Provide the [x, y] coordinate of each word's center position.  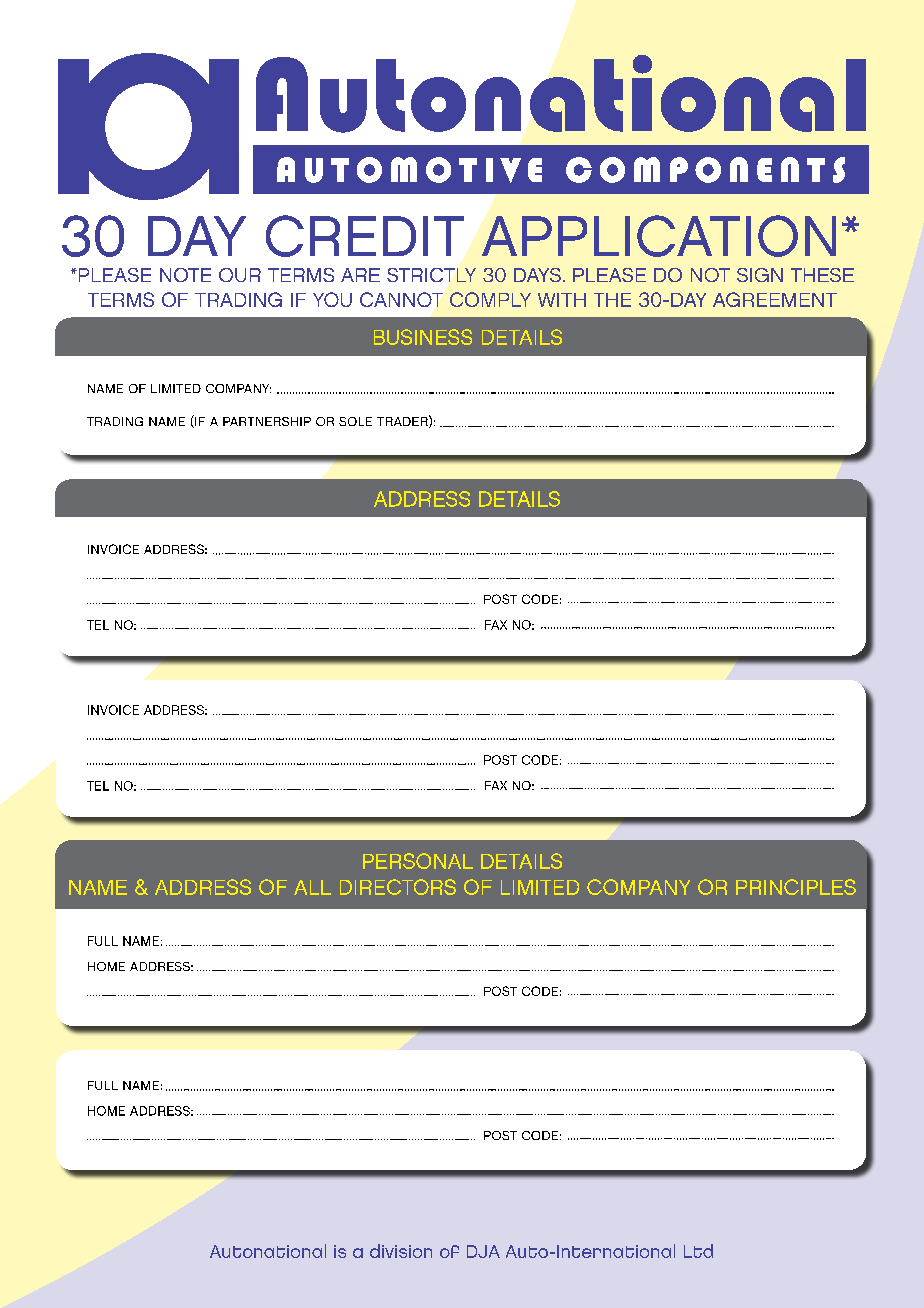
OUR [240, 275]
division [401, 1251]
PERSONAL [418, 861]
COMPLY [490, 299]
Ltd [698, 1251]
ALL [312, 887]
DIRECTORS [398, 887]
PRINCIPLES [796, 887]
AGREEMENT [775, 299]
